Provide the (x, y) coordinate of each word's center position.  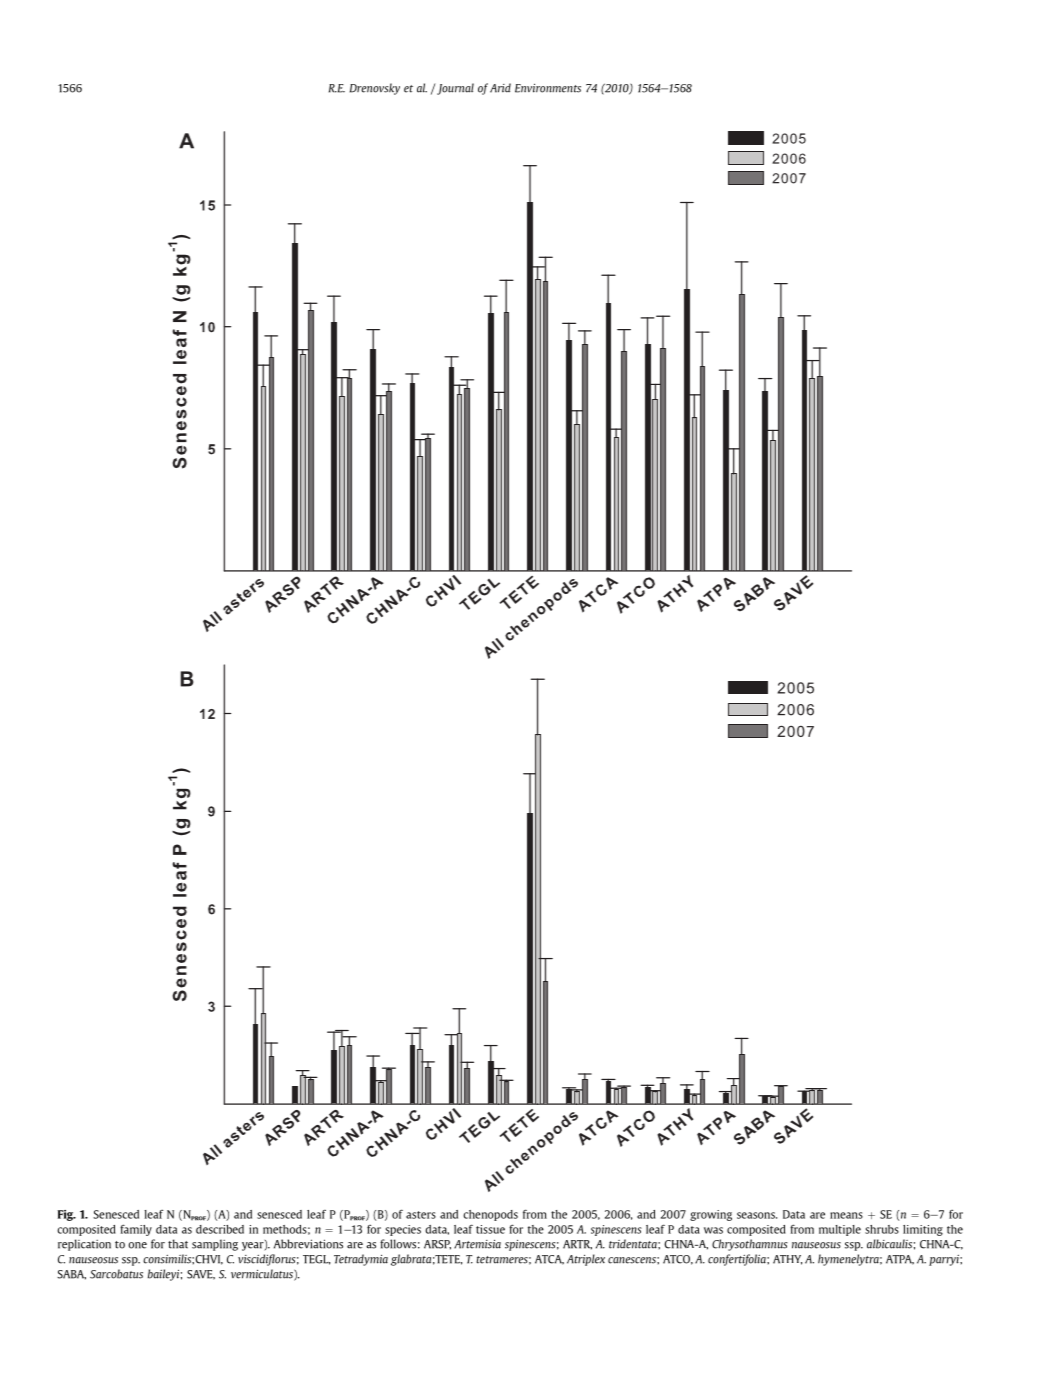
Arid (500, 88)
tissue (490, 1229)
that (178, 1244)
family (136, 1230)
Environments (548, 88)
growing (711, 1215)
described (220, 1229)
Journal (455, 89)
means (846, 1215)
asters (421, 1215)
